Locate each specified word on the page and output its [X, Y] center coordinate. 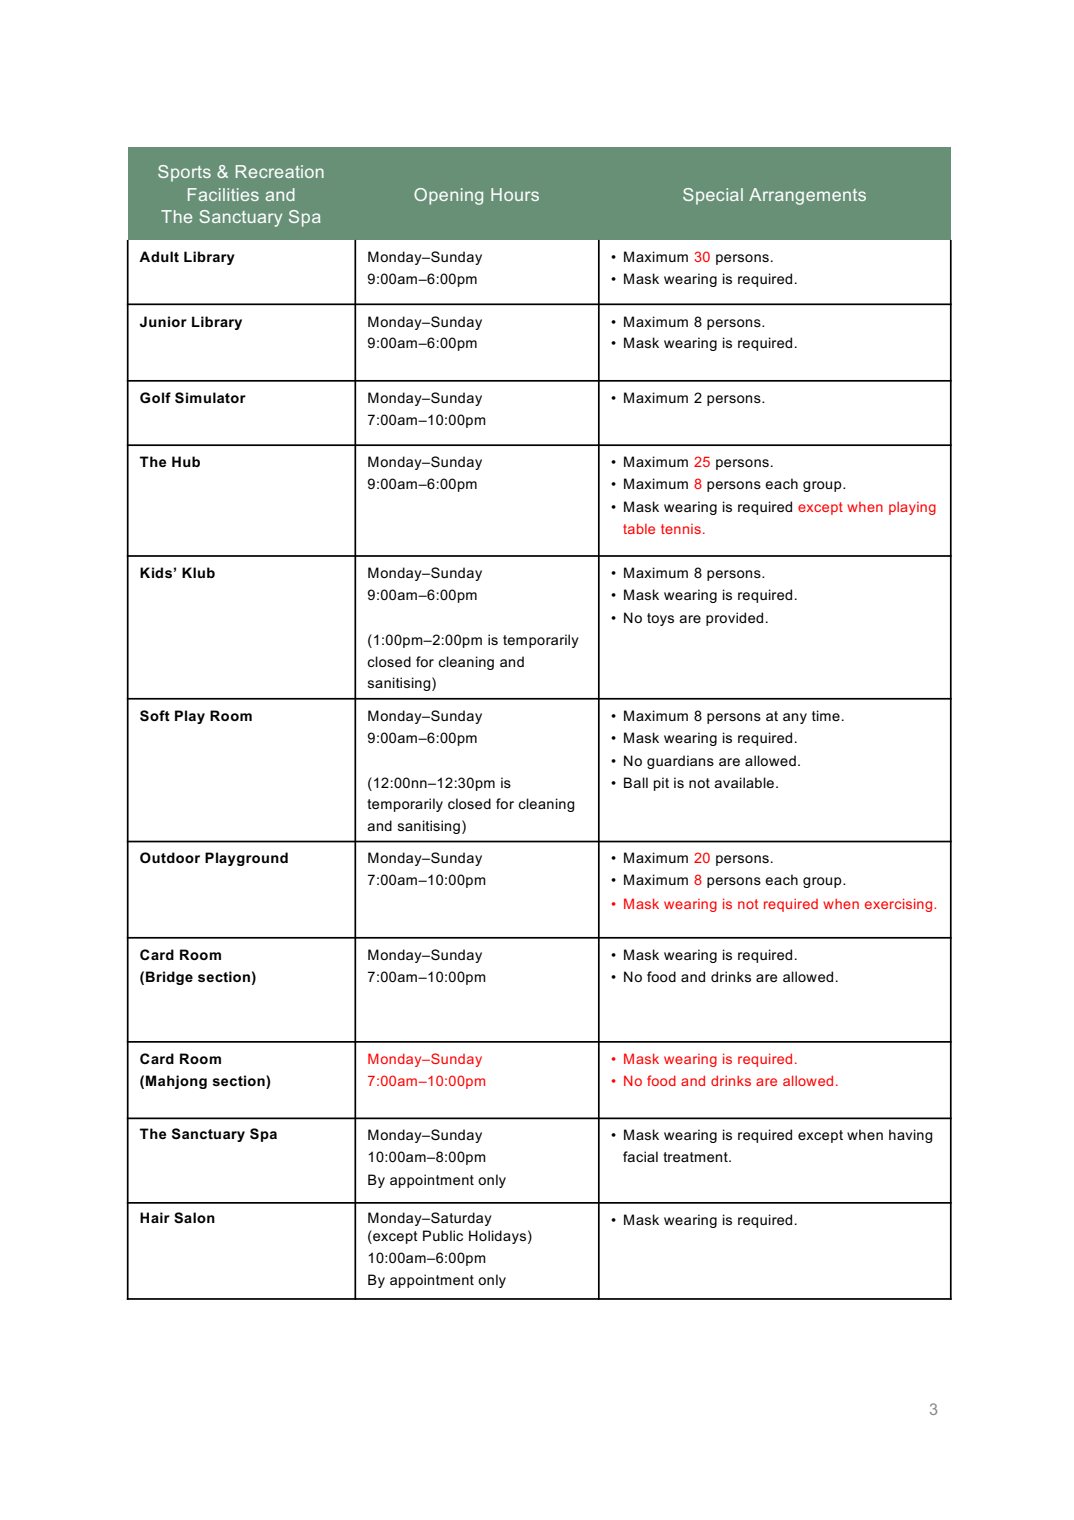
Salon [194, 1217]
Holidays [497, 1237]
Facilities [223, 194]
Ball [636, 782]
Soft [155, 716]
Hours [515, 194]
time [826, 715]
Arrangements [807, 196]
